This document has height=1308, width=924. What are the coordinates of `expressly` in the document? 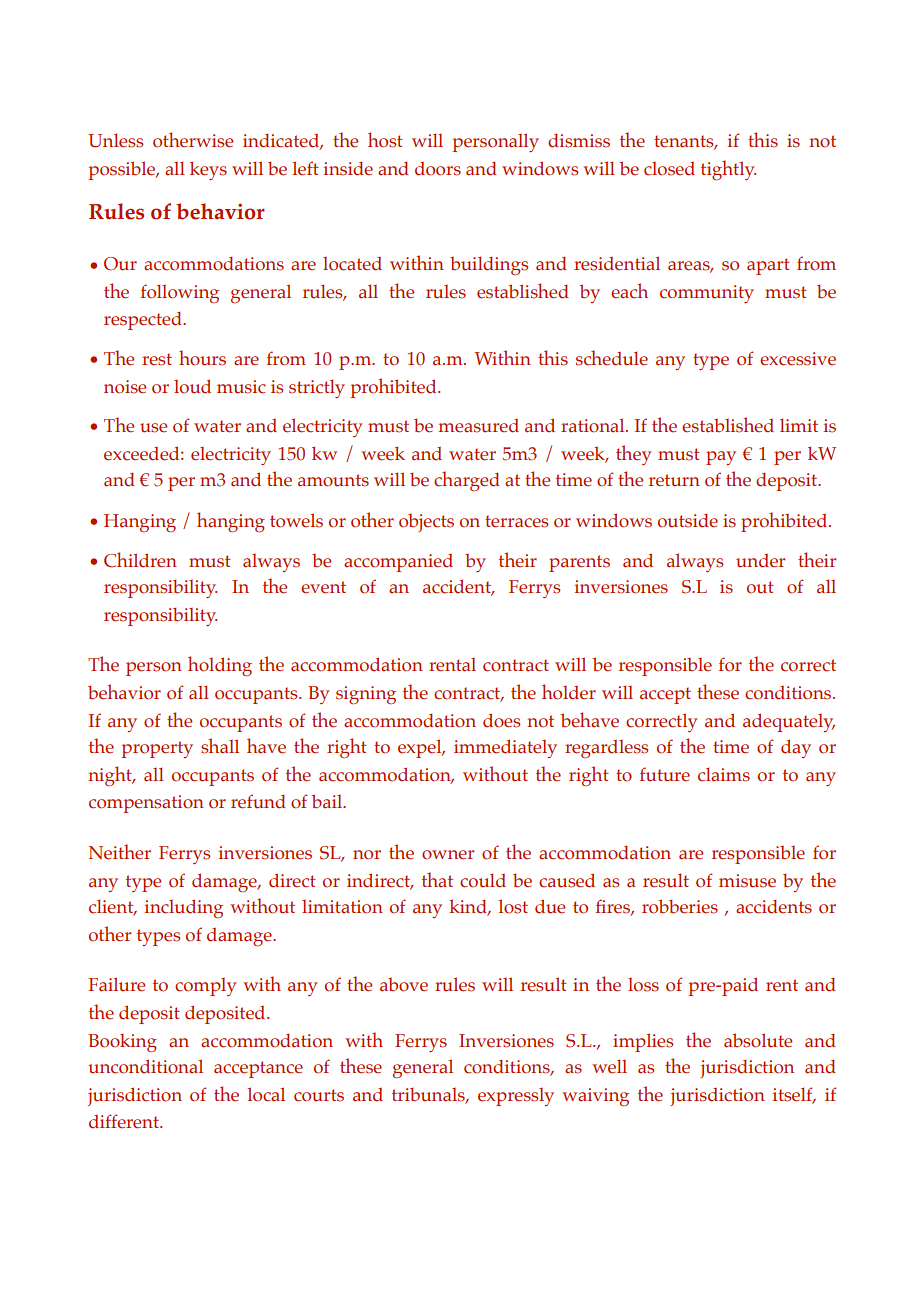 It's located at (516, 1097).
